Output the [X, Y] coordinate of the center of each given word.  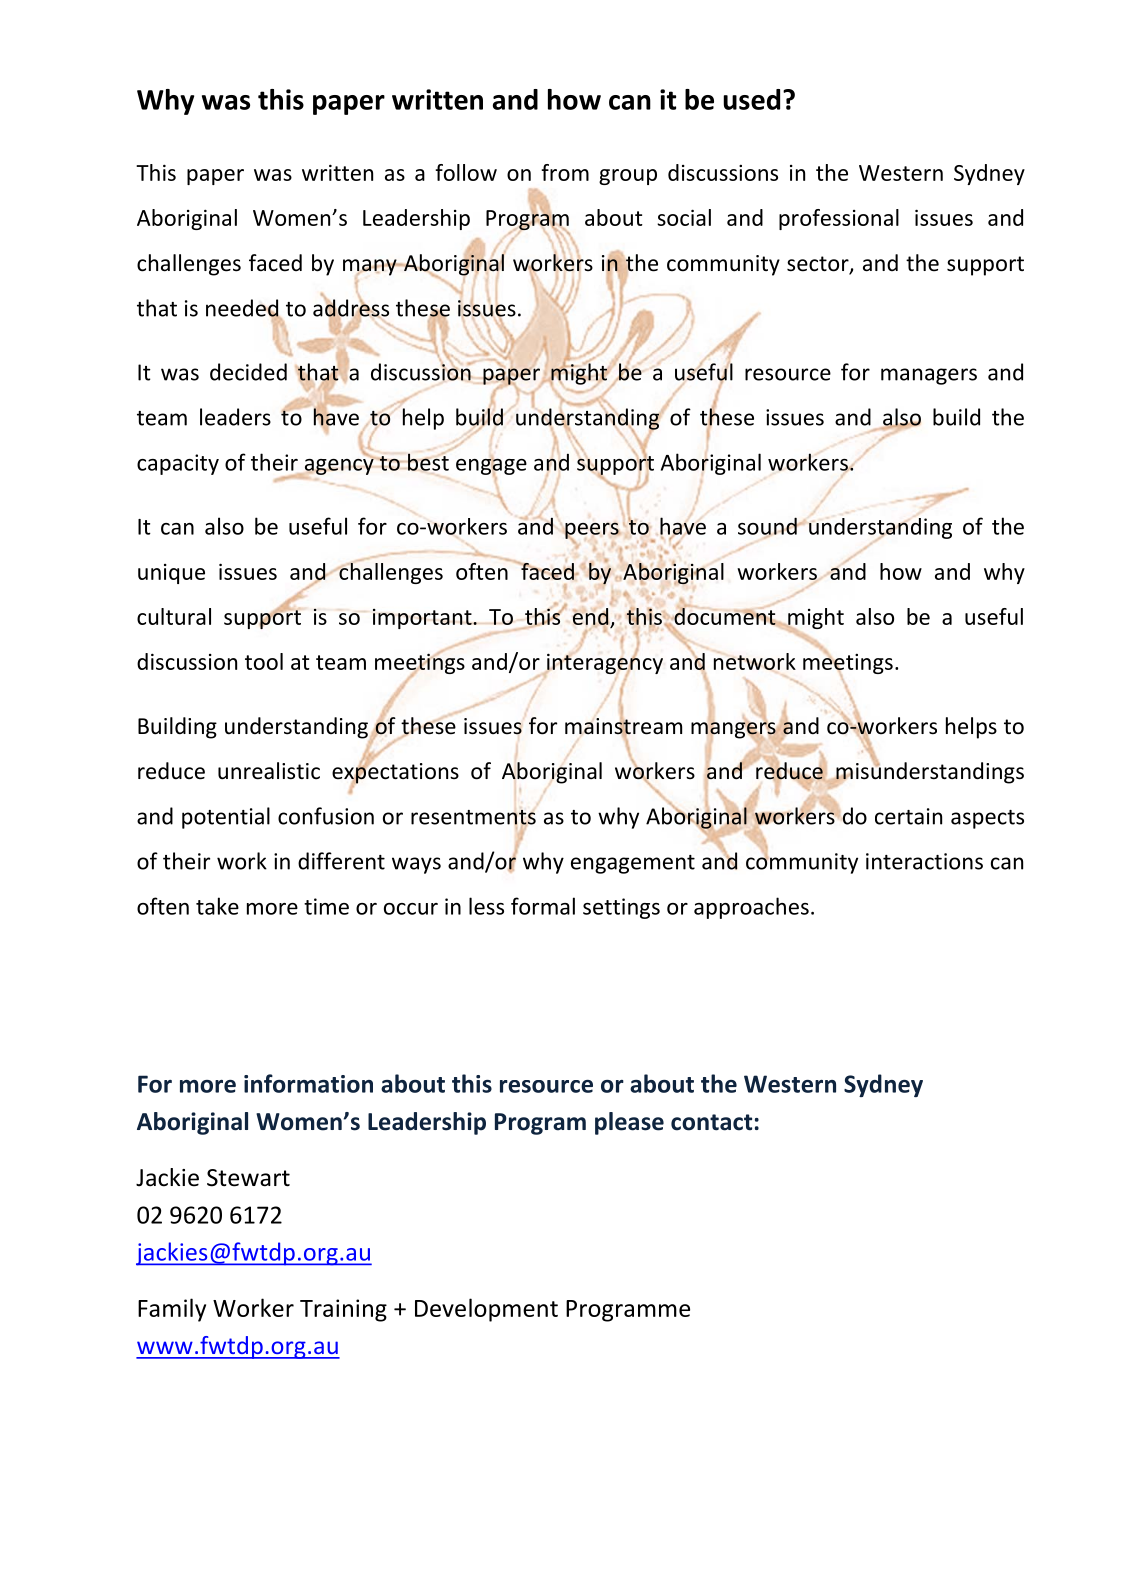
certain [908, 816]
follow [466, 172]
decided [248, 372]
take [217, 906]
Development [486, 1310]
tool [264, 661]
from [565, 172]
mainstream [623, 726]
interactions [924, 861]
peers [593, 531]
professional [839, 219]
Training [343, 1310]
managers [929, 376]
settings [621, 908]
